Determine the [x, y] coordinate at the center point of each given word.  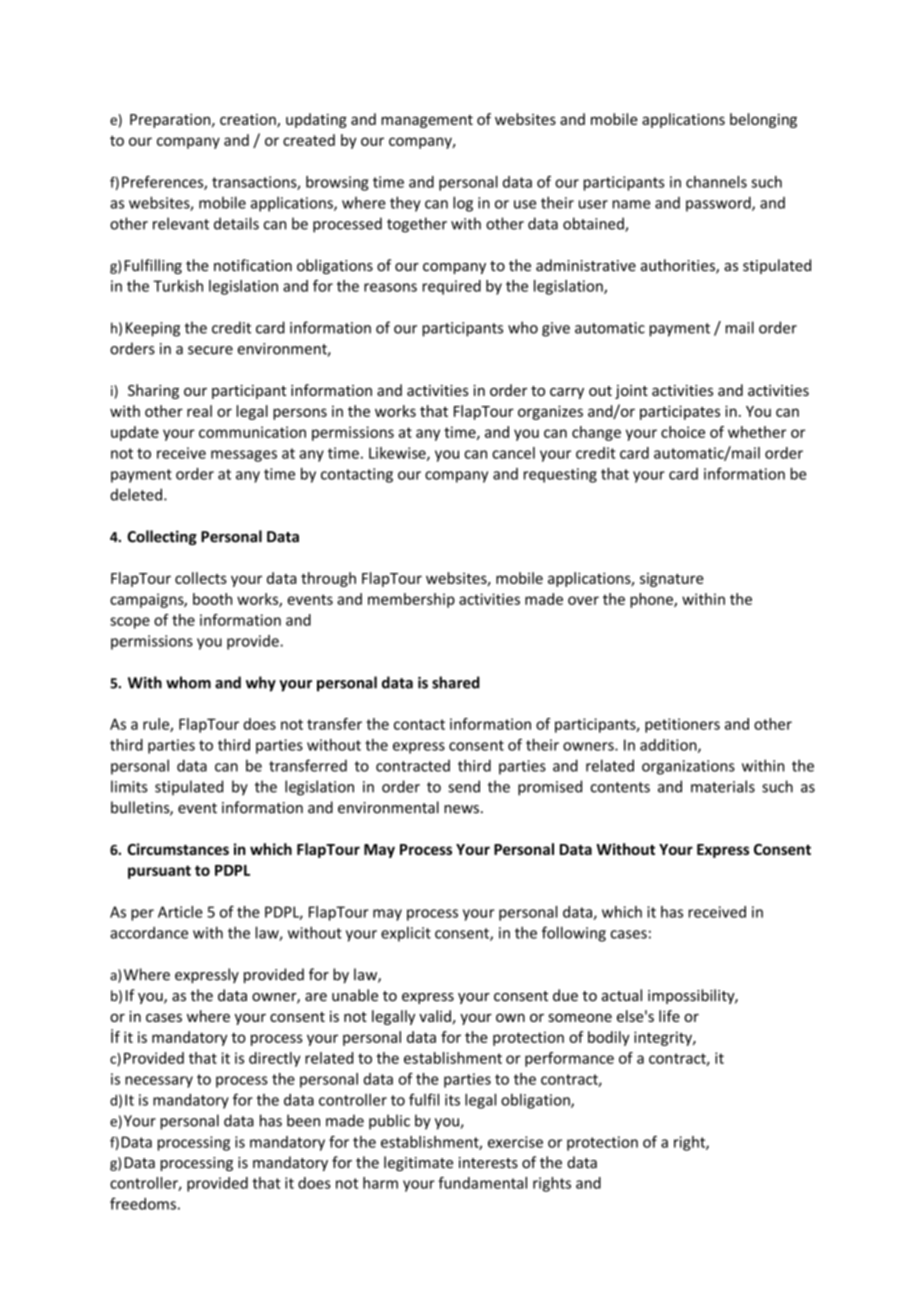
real [199, 411]
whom [188, 682]
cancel [513, 453]
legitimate [418, 1163]
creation [249, 121]
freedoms [143, 1203]
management [427, 121]
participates [680, 412]
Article [180, 912]
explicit [406, 934]
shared [456, 682]
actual [622, 995]
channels [716, 182]
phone [652, 600]
